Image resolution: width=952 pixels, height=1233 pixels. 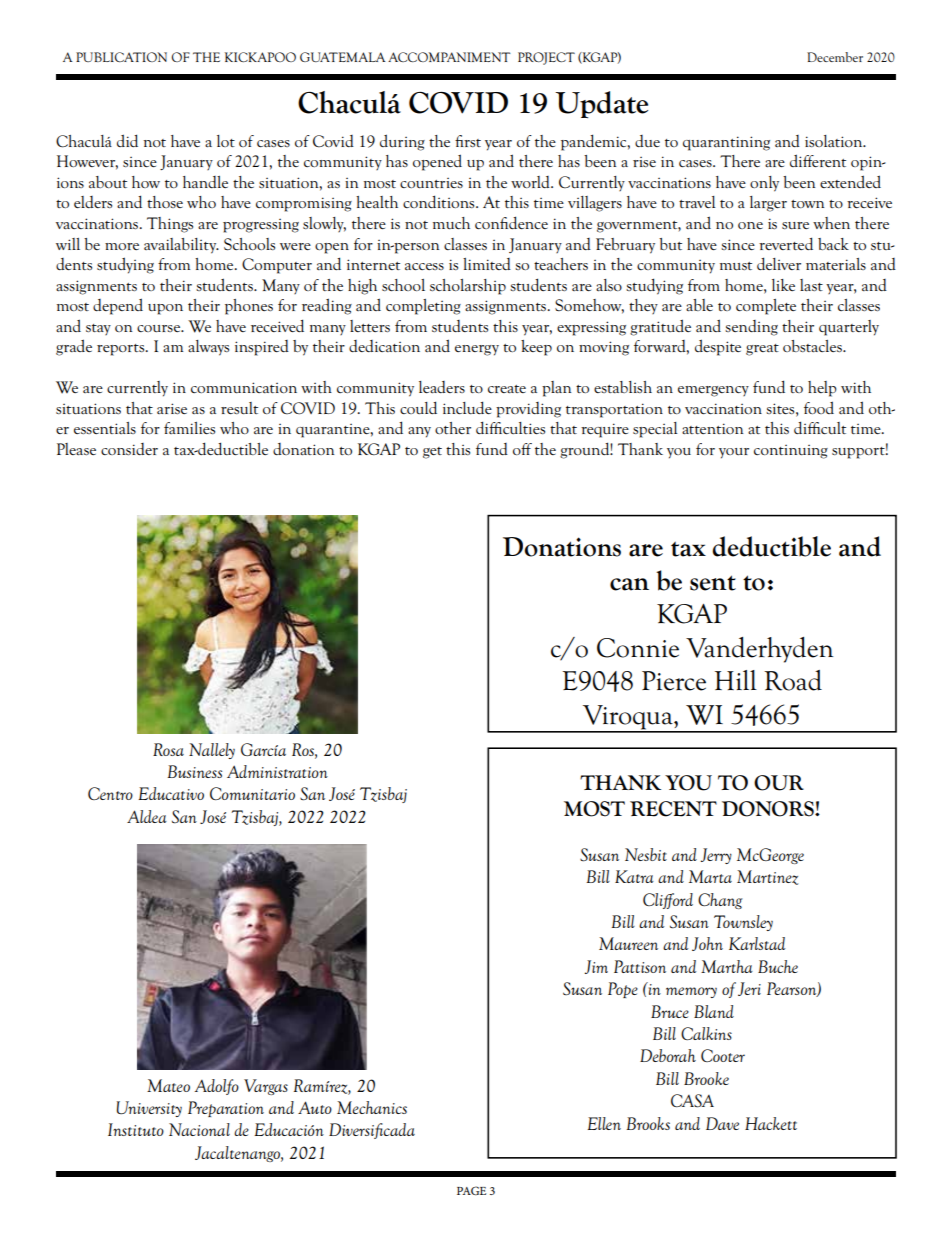 I want to click on quarantining, so click(x=726, y=143).
